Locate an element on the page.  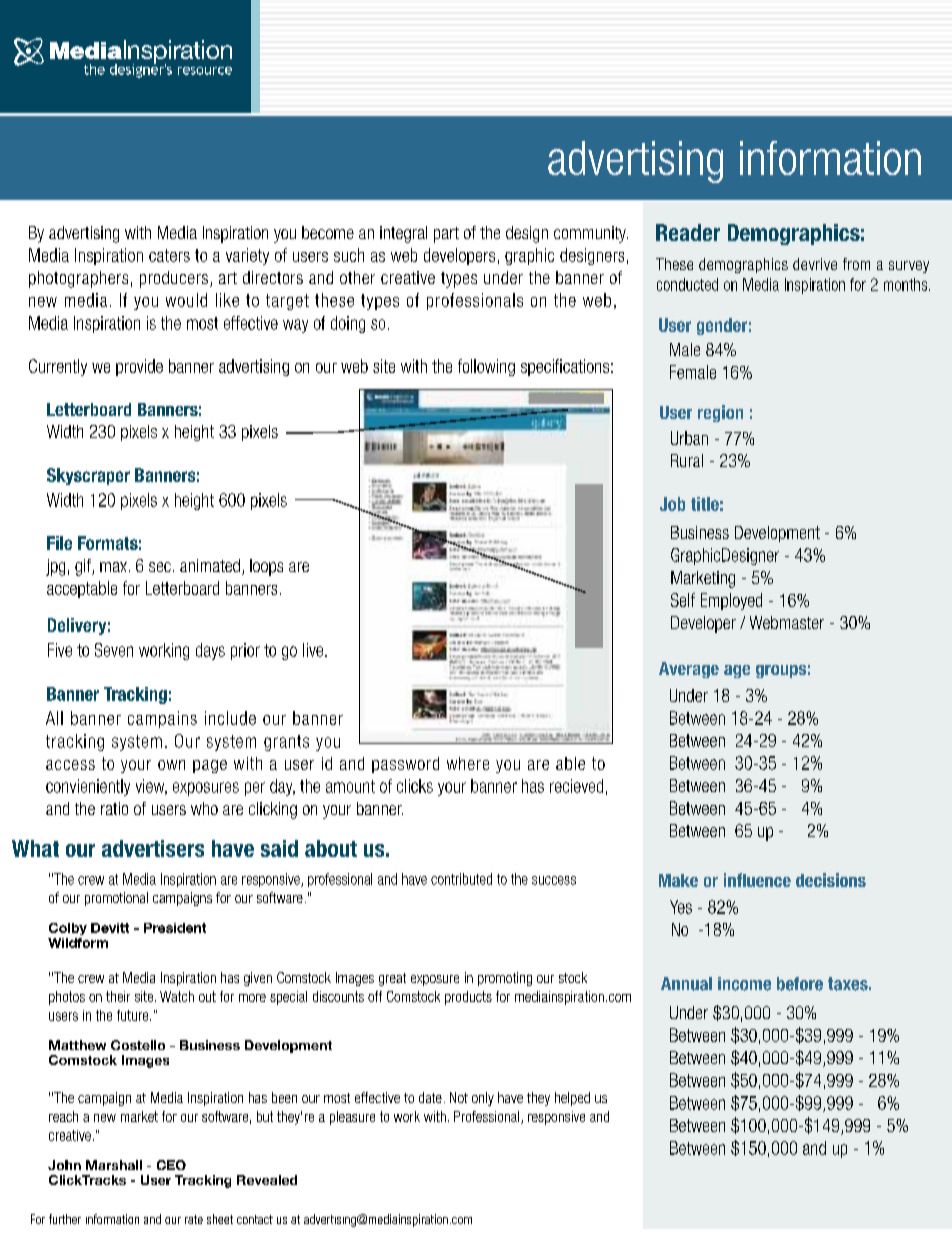
Reader is located at coordinates (688, 232).
